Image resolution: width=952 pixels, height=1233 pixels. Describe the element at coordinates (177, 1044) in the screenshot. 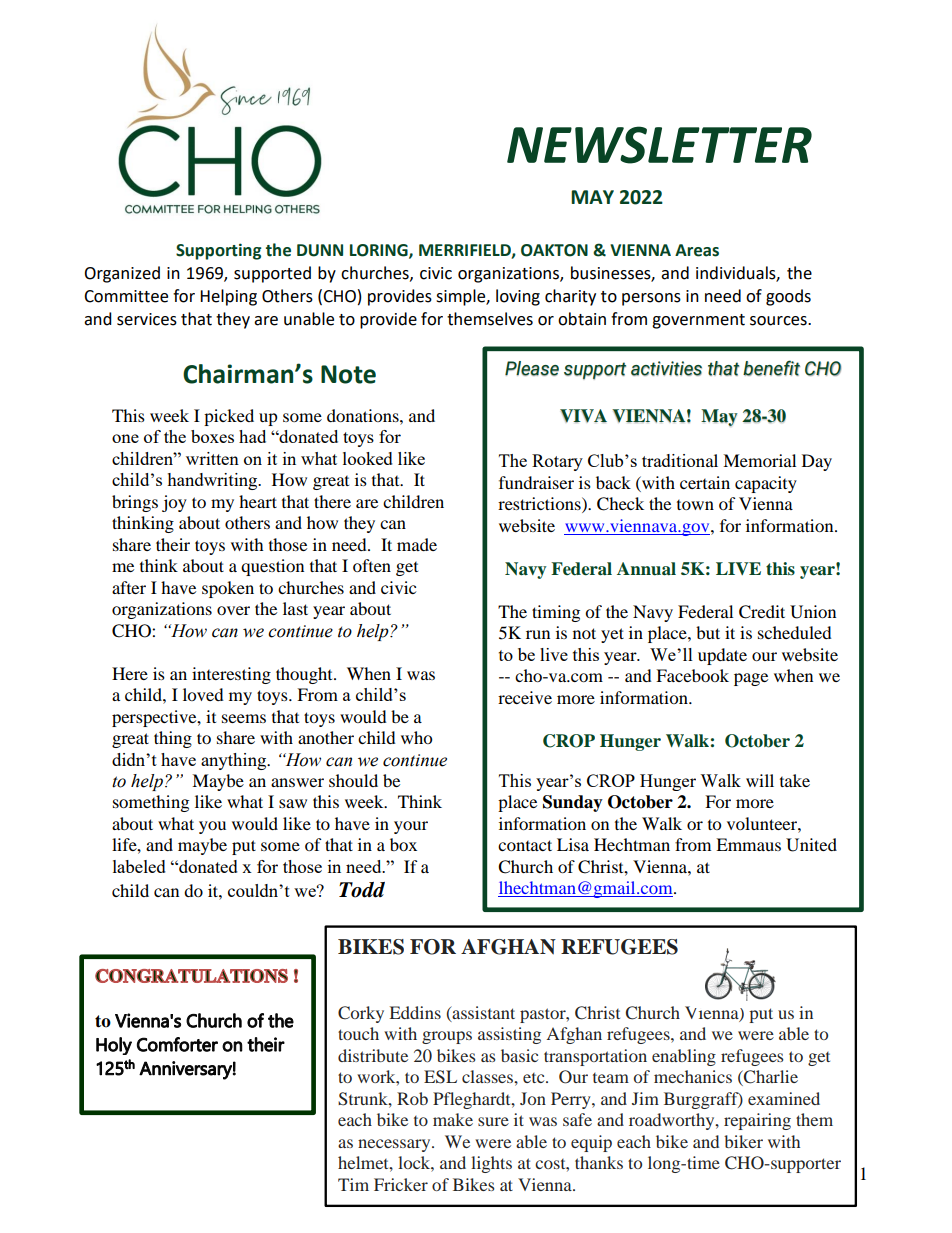

I see `Comforter` at that location.
